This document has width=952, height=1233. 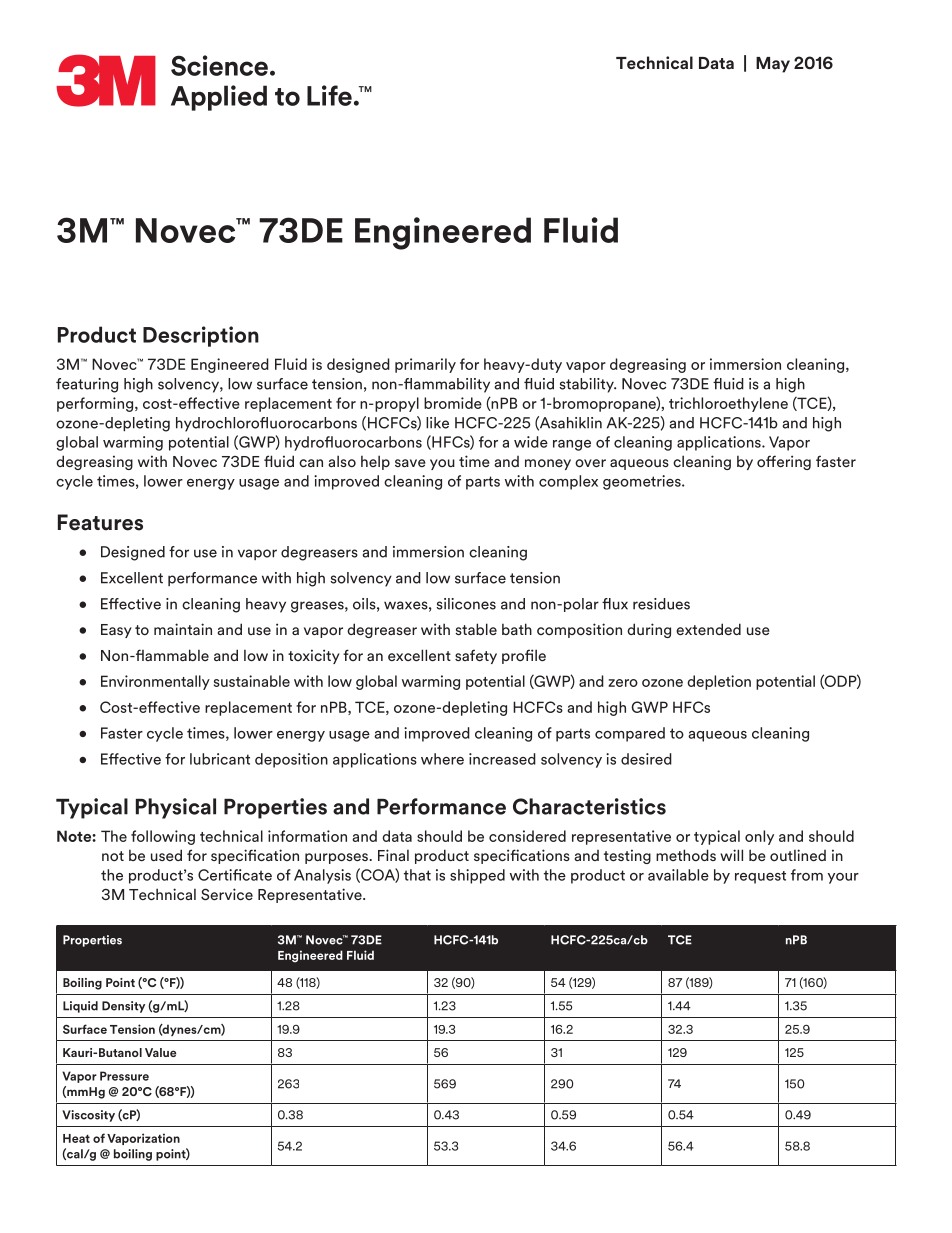 I want to click on like, so click(x=437, y=423).
